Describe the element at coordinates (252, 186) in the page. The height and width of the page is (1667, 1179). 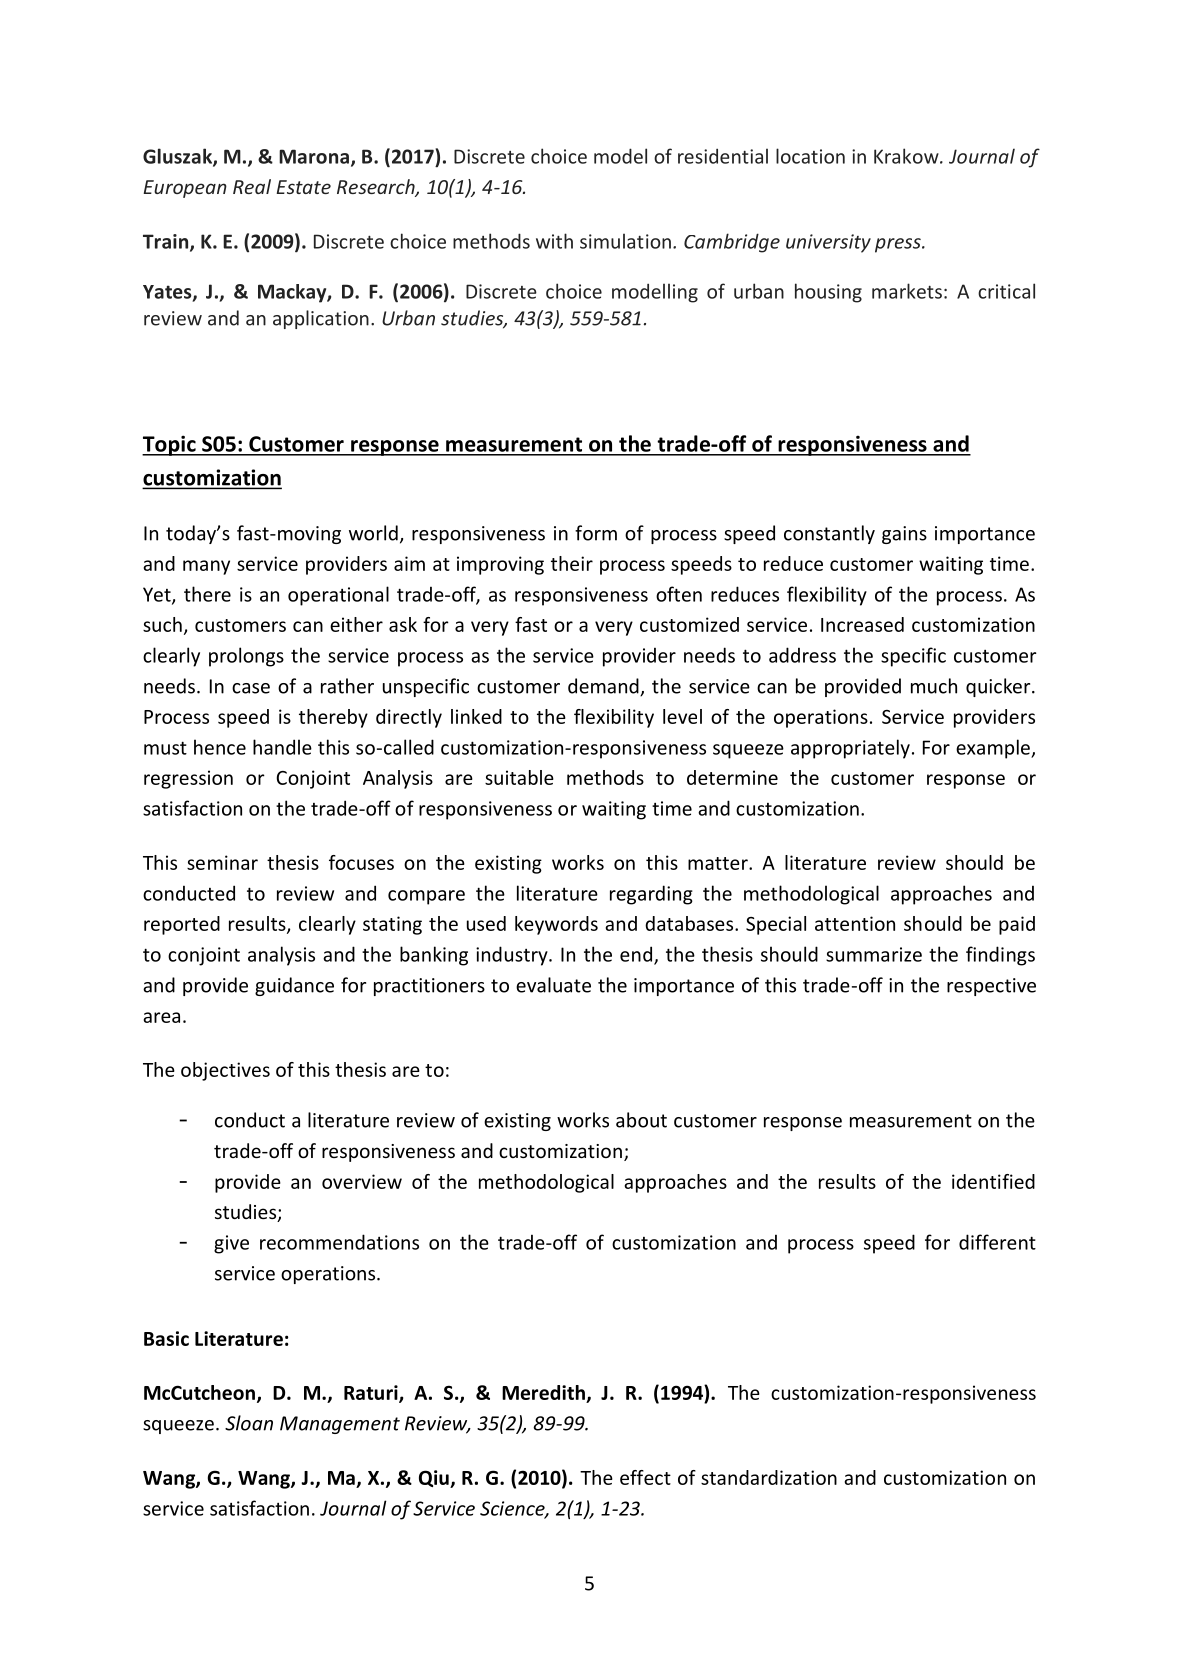
I see `Real` at that location.
